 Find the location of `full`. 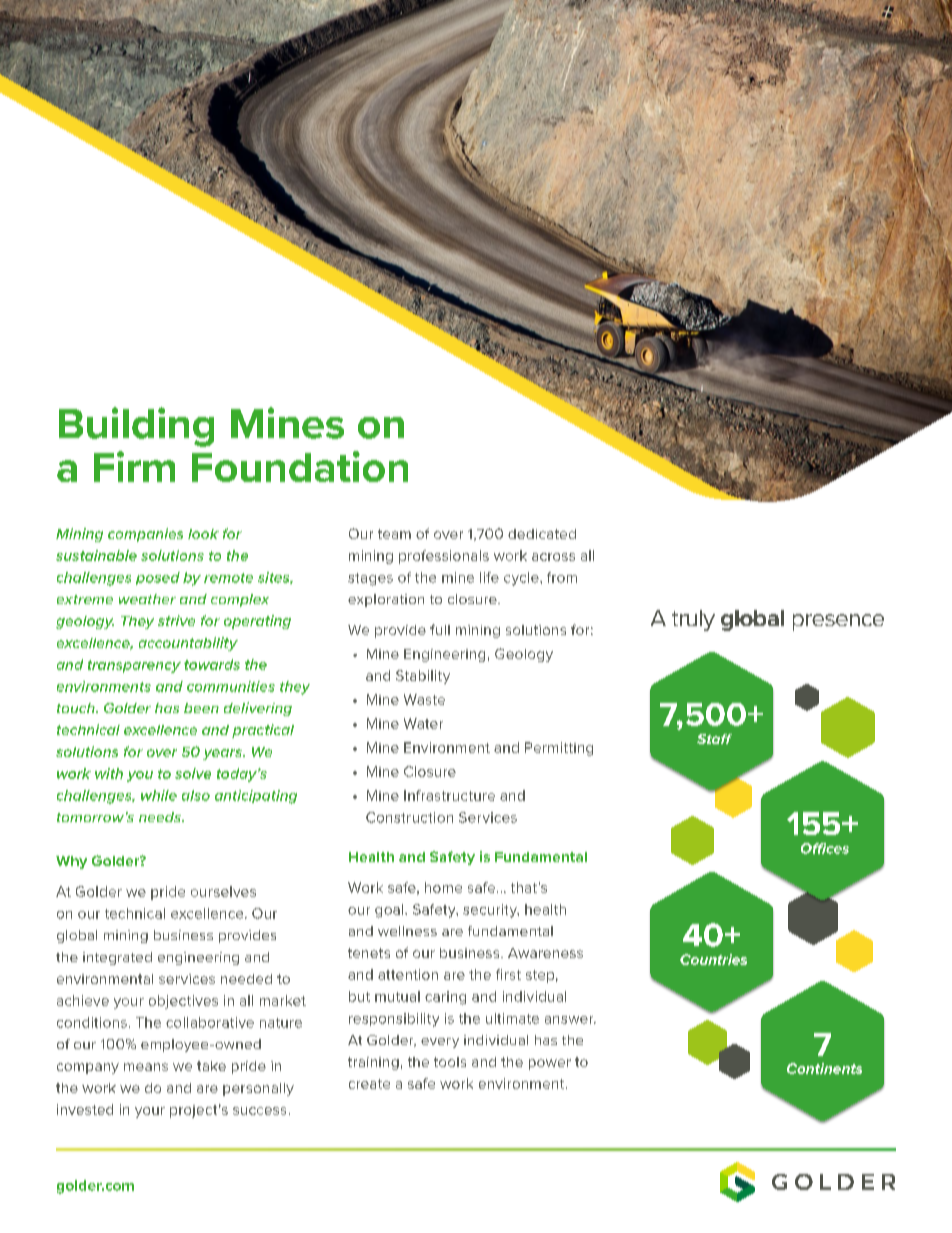

full is located at coordinates (440, 629).
